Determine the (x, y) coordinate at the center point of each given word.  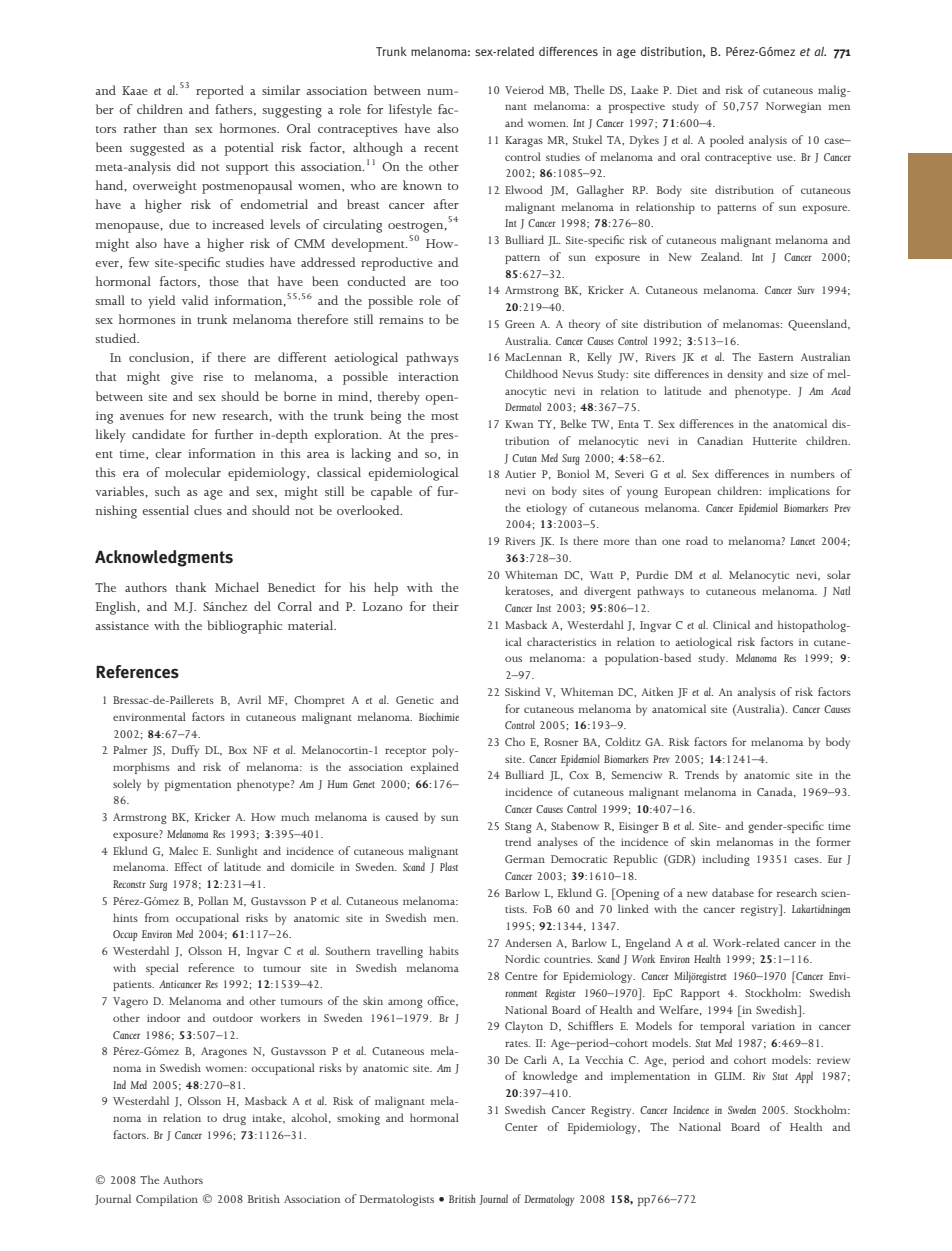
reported (220, 92)
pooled (727, 141)
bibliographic (244, 627)
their (446, 606)
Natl (841, 590)
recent (441, 148)
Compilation (167, 1200)
